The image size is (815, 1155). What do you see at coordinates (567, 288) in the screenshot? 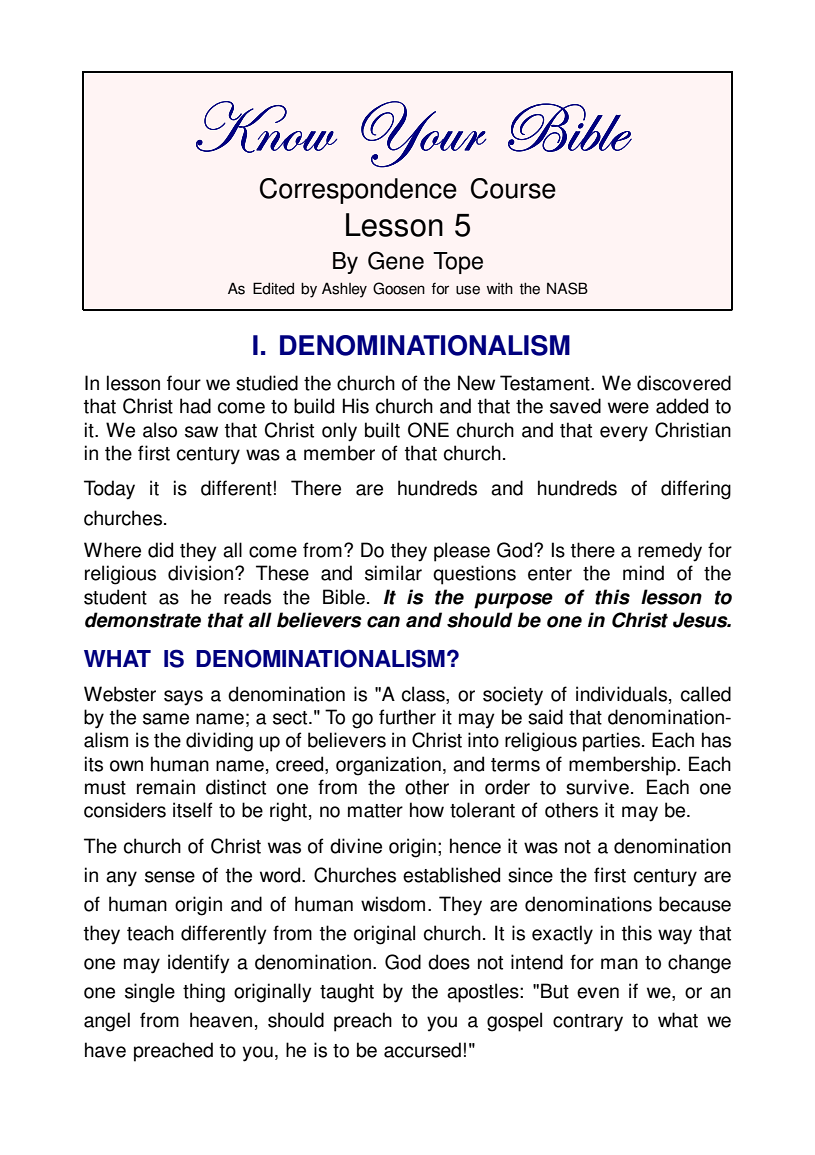
I see `NASB` at bounding box center [567, 288].
